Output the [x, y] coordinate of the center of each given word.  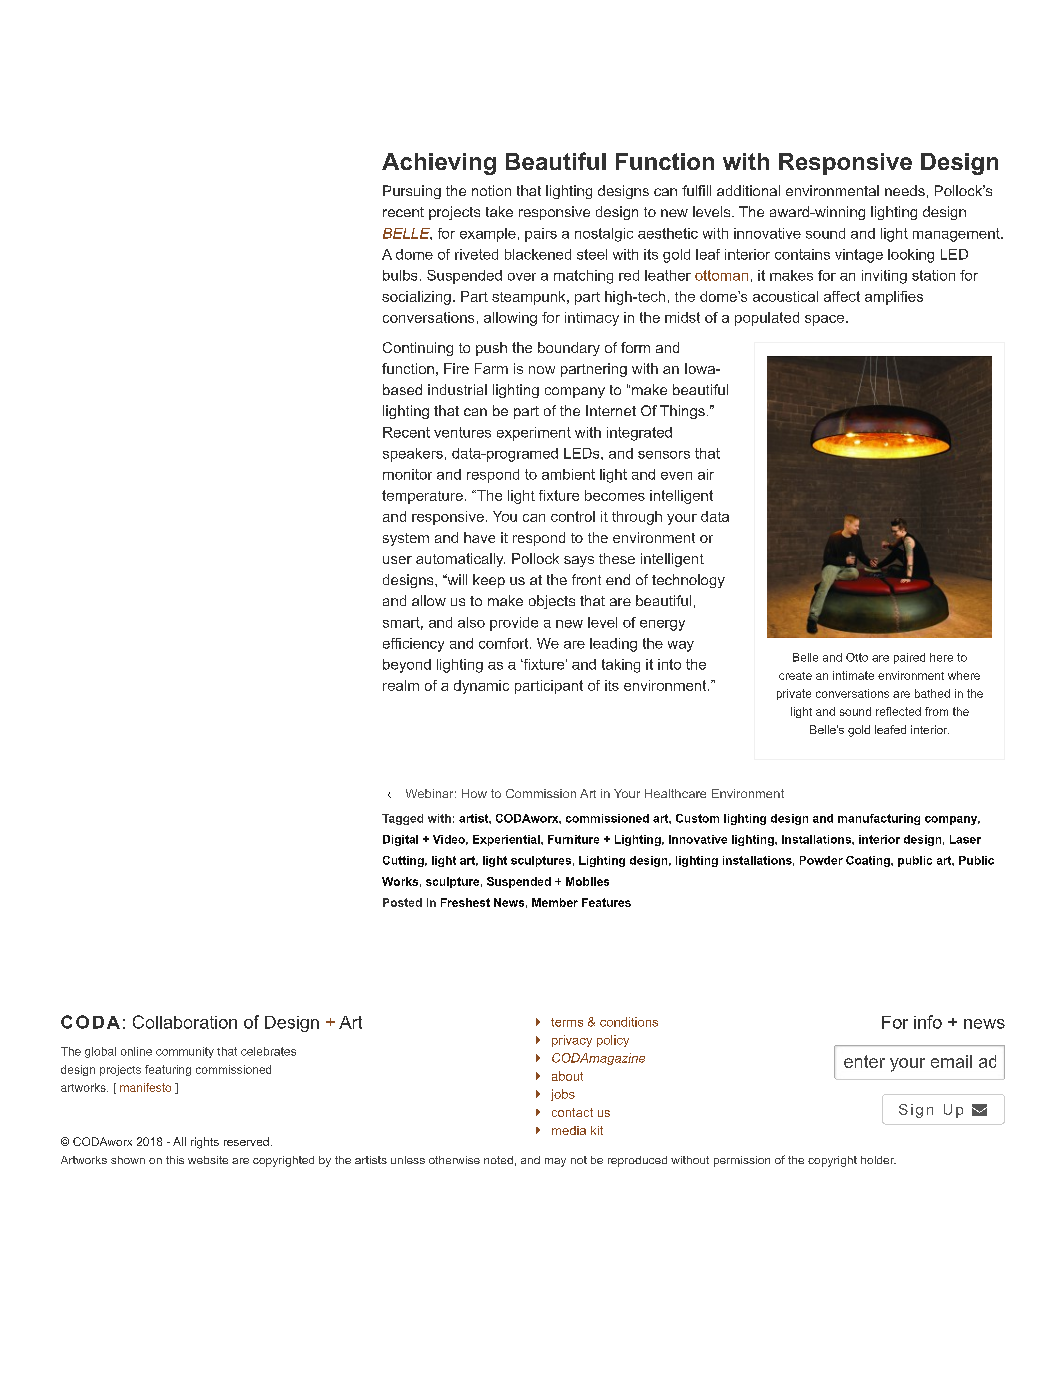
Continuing [418, 349]
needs [905, 190]
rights [205, 1143]
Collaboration [185, 1022]
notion [491, 190]
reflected [898, 711]
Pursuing [412, 192]
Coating [869, 861]
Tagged [402, 819]
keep [489, 581]
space [824, 320]
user [397, 560]
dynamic [481, 687]
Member [555, 902]
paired [909, 658]
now [542, 370]
